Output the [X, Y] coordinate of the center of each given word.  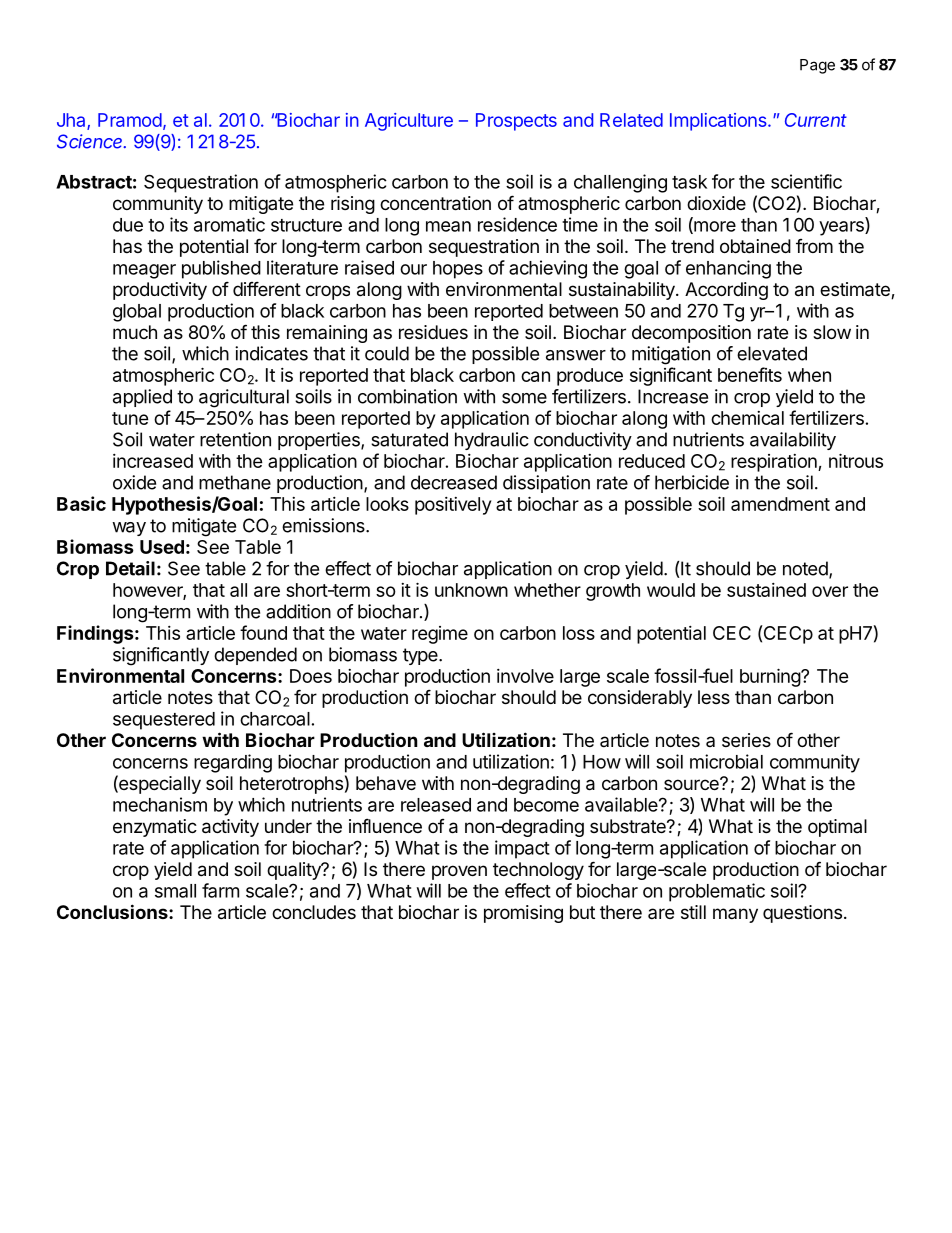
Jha [72, 121]
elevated [772, 353]
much [135, 332]
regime [440, 635]
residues [433, 332]
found [263, 632]
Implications [719, 122]
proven [459, 872]
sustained [766, 590]
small [175, 891]
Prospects [516, 122]
